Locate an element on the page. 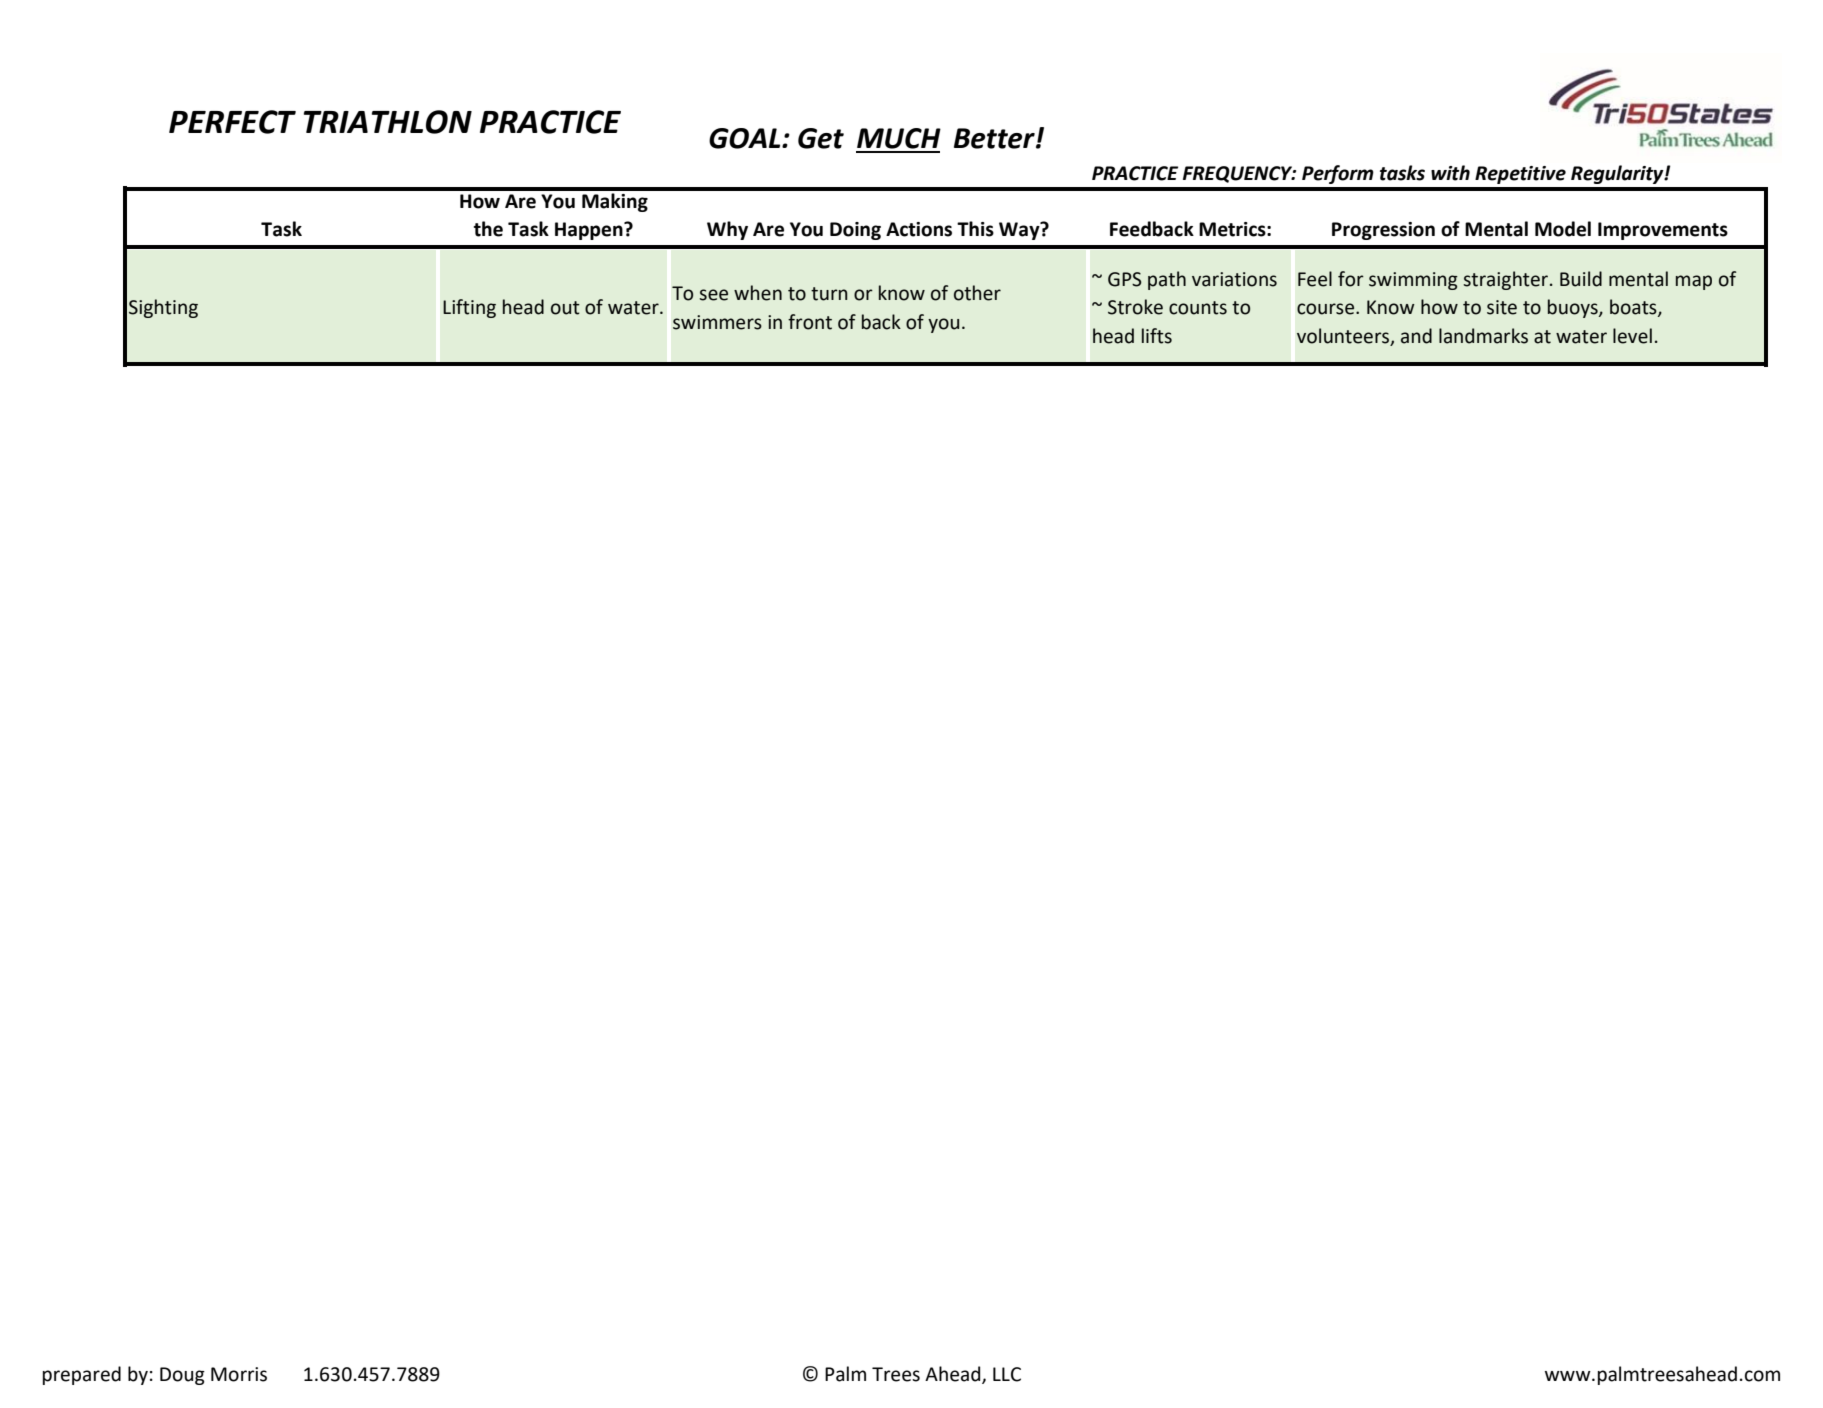 The width and height of the document is (1823, 1408). level is located at coordinates (1632, 336).
